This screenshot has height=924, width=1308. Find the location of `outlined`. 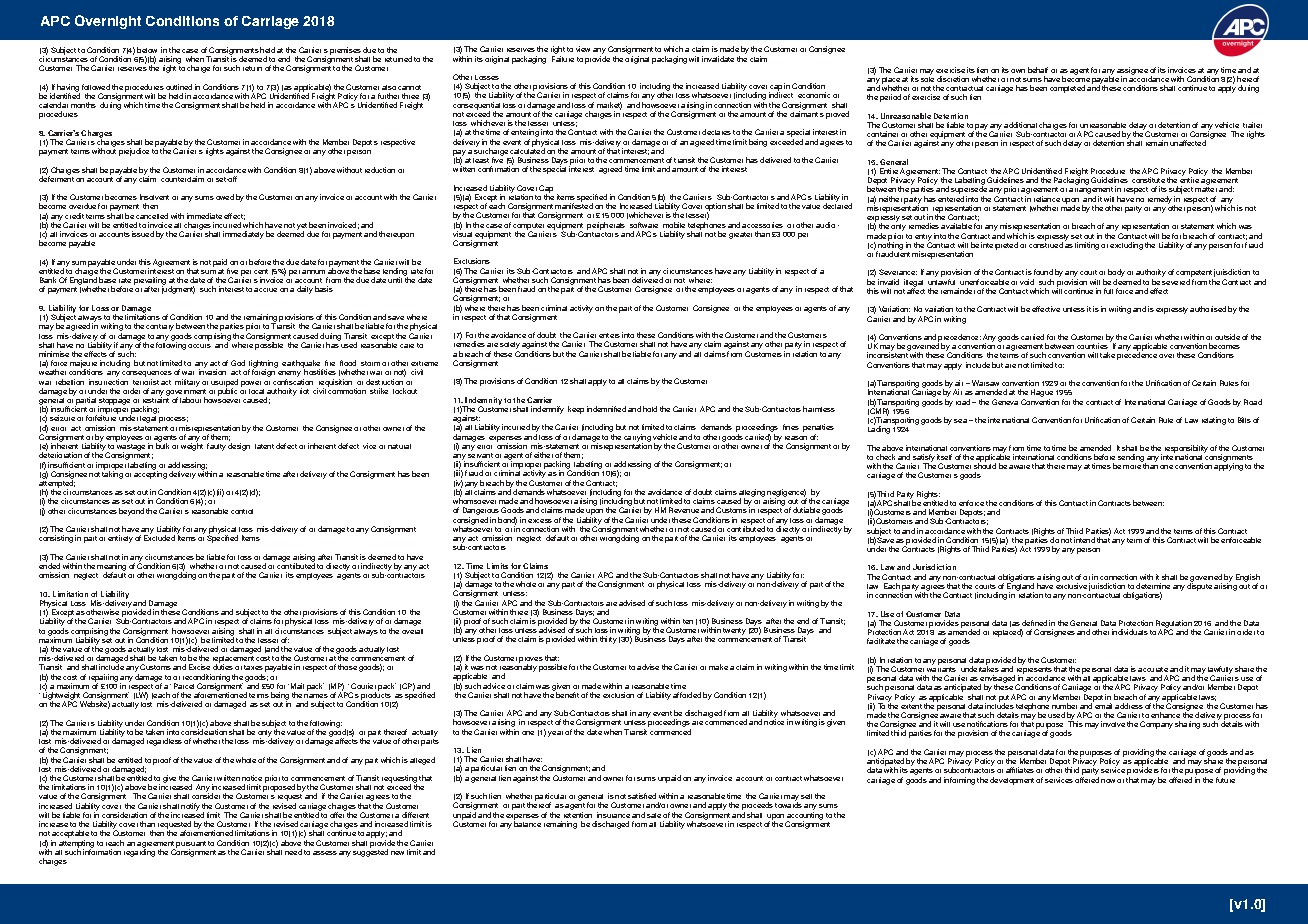

outlined is located at coordinates (179, 87).
